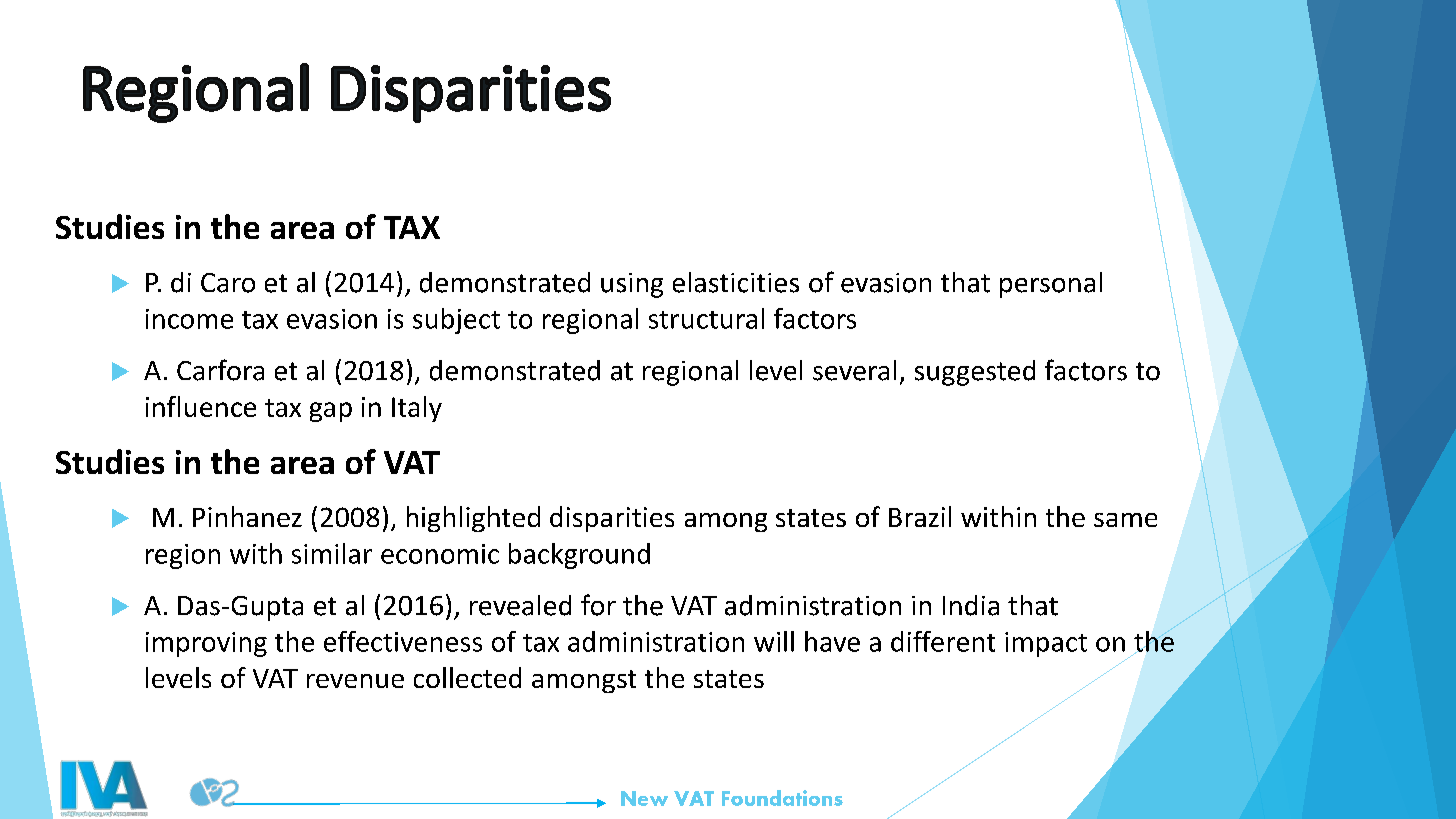 The height and width of the image is (819, 1456). I want to click on using, so click(632, 285).
